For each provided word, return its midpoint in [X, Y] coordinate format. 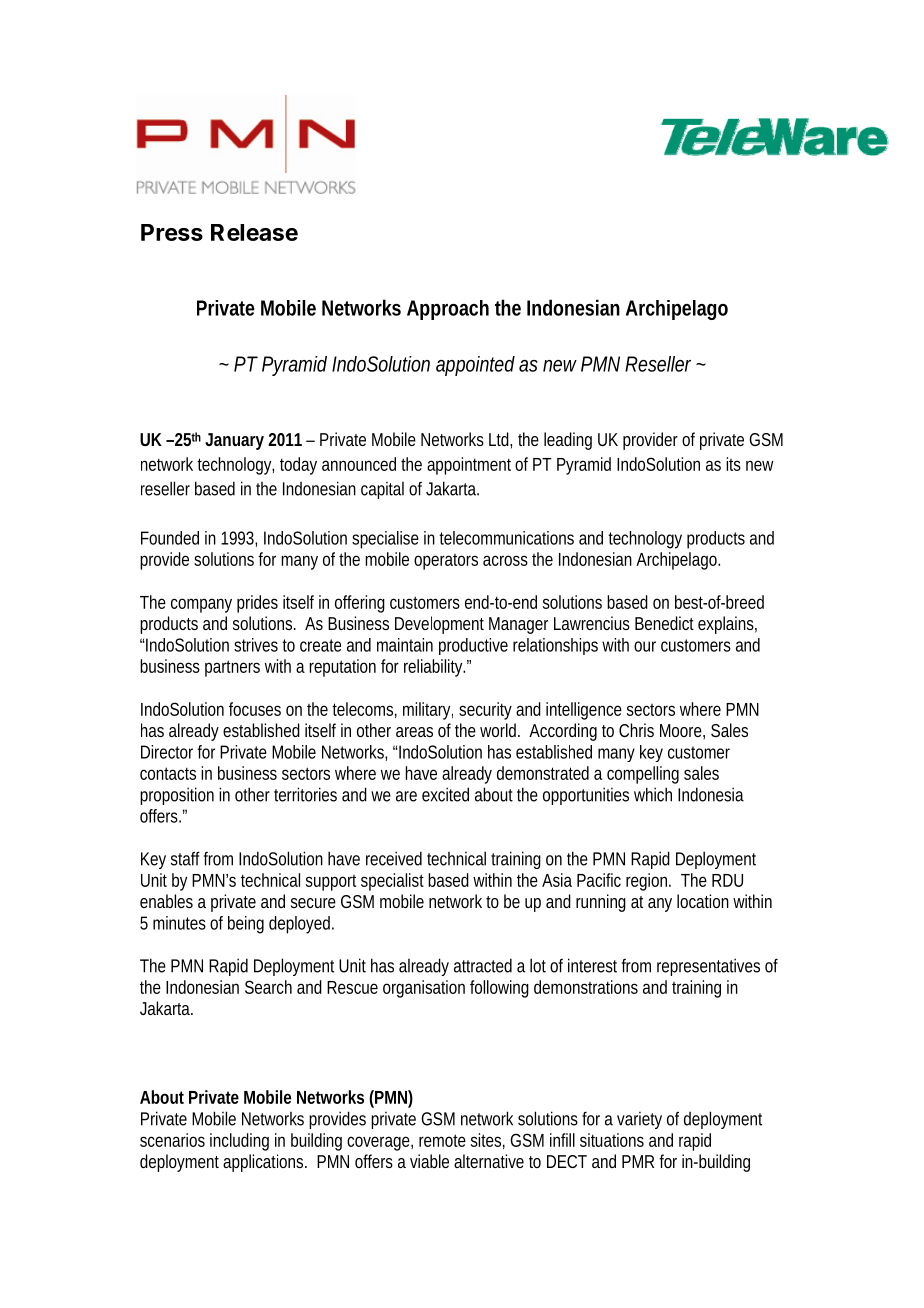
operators [446, 562]
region [646, 882]
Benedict [664, 623]
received [394, 858]
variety [639, 1120]
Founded [170, 538]
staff [185, 858]
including [239, 1142]
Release [254, 232]
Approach [448, 310]
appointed [475, 366]
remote [442, 1140]
